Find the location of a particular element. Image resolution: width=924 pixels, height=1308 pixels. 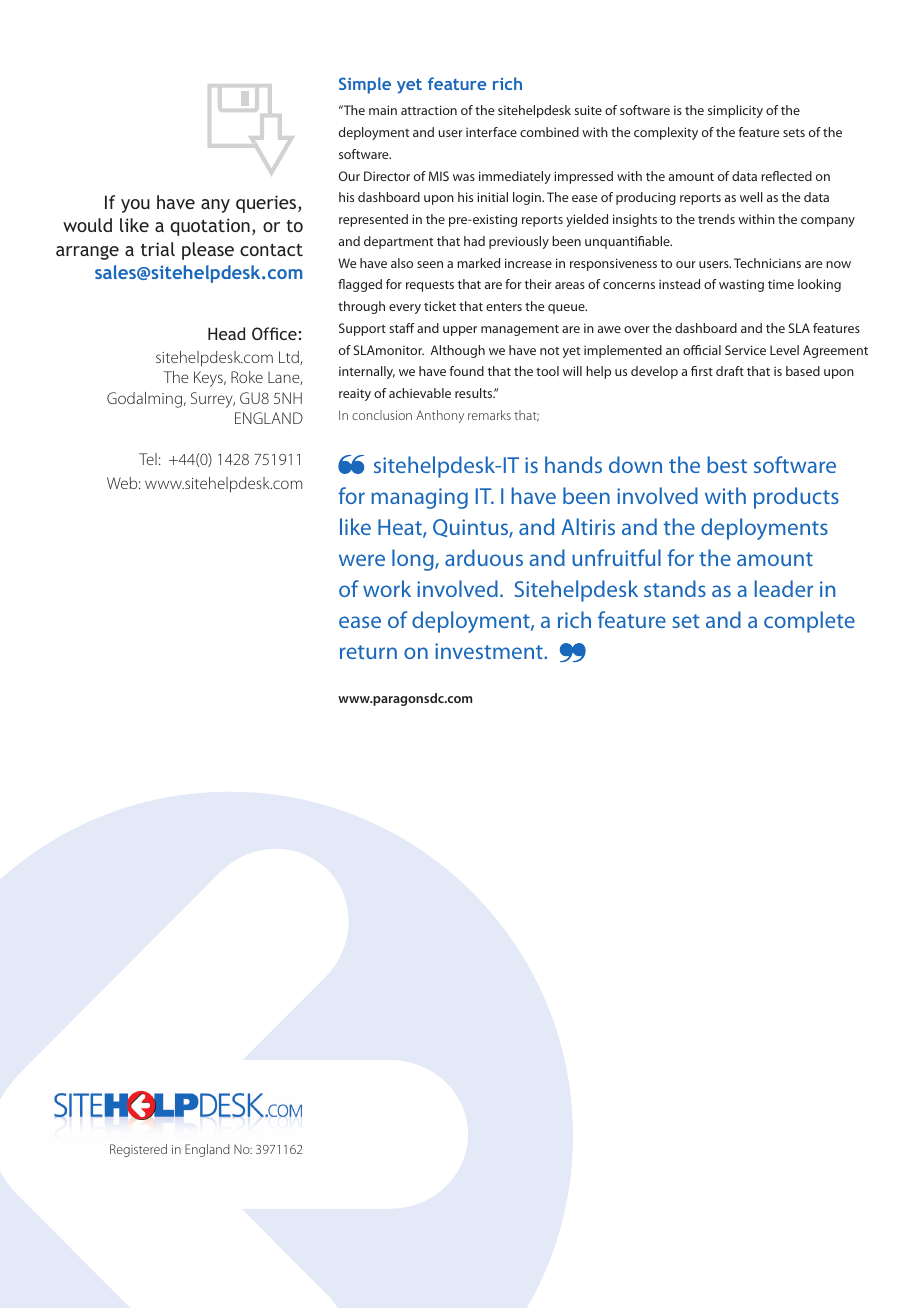

leader is located at coordinates (784, 588).
